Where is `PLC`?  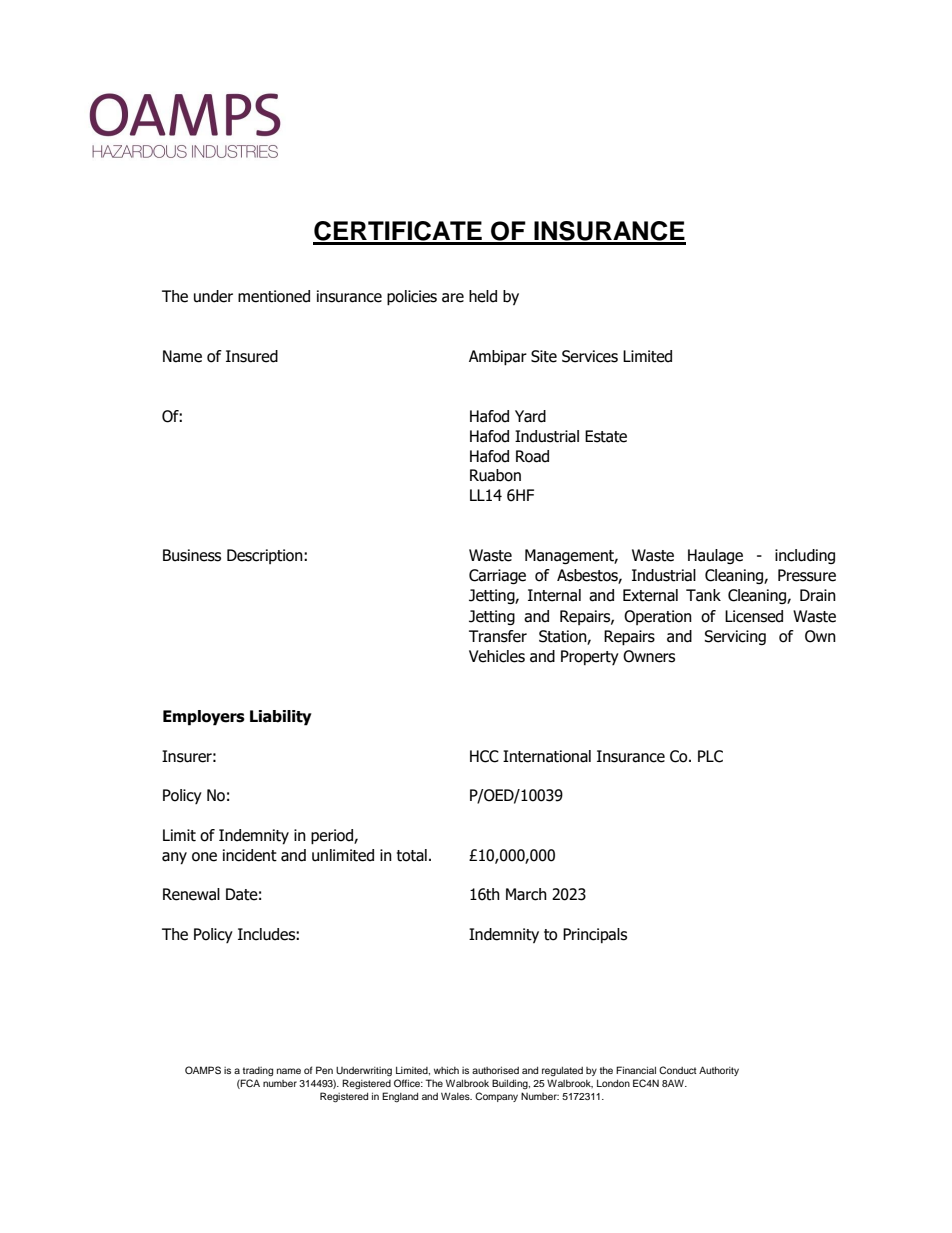 PLC is located at coordinates (710, 756).
